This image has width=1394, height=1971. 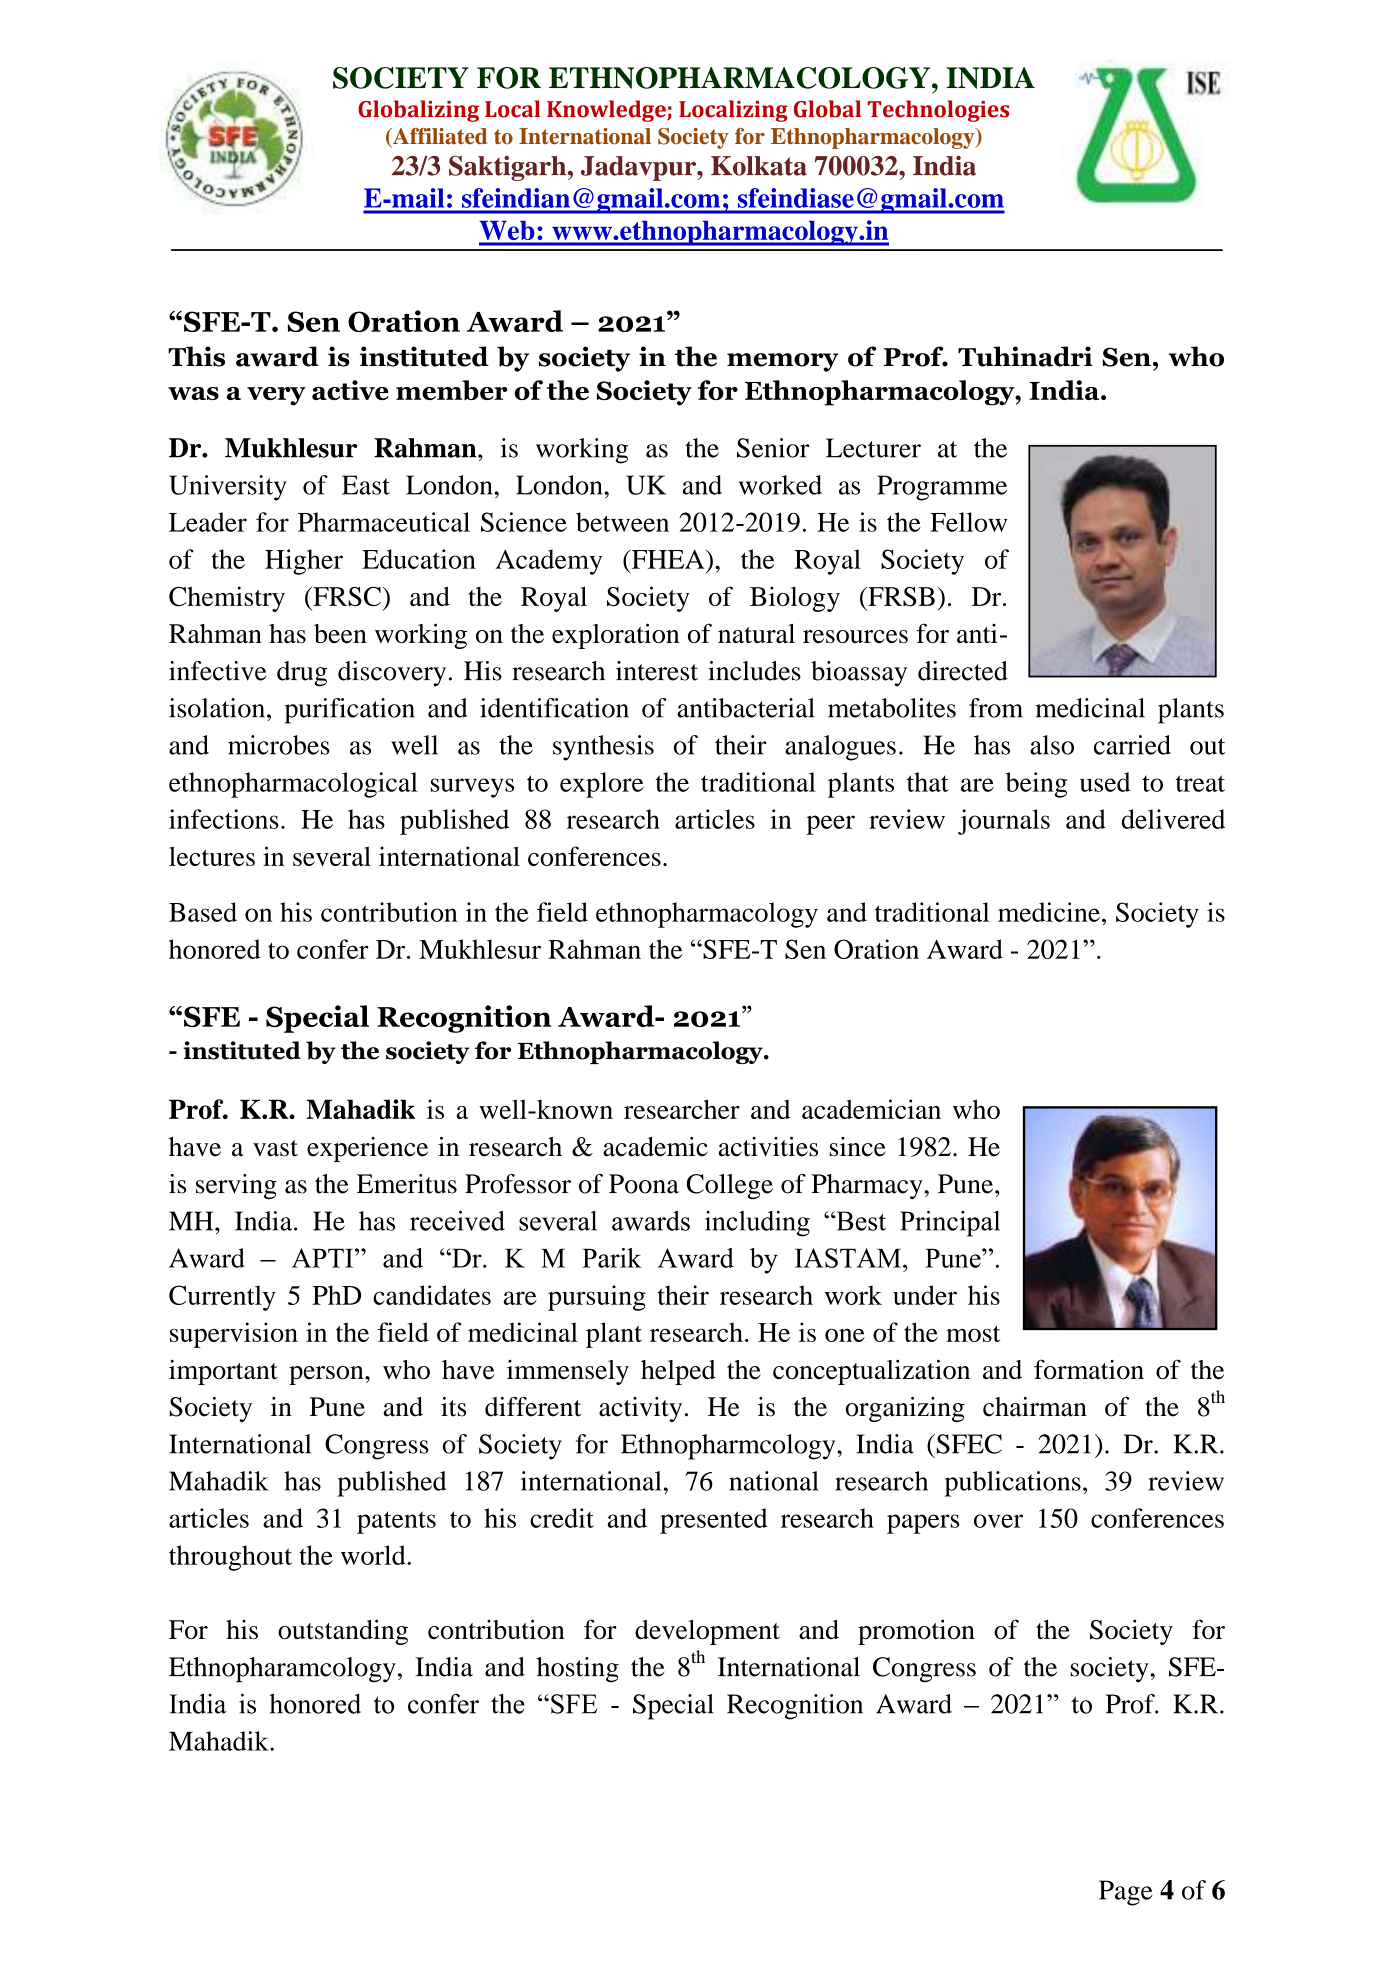 I want to click on Kolkata, so click(x=759, y=166).
